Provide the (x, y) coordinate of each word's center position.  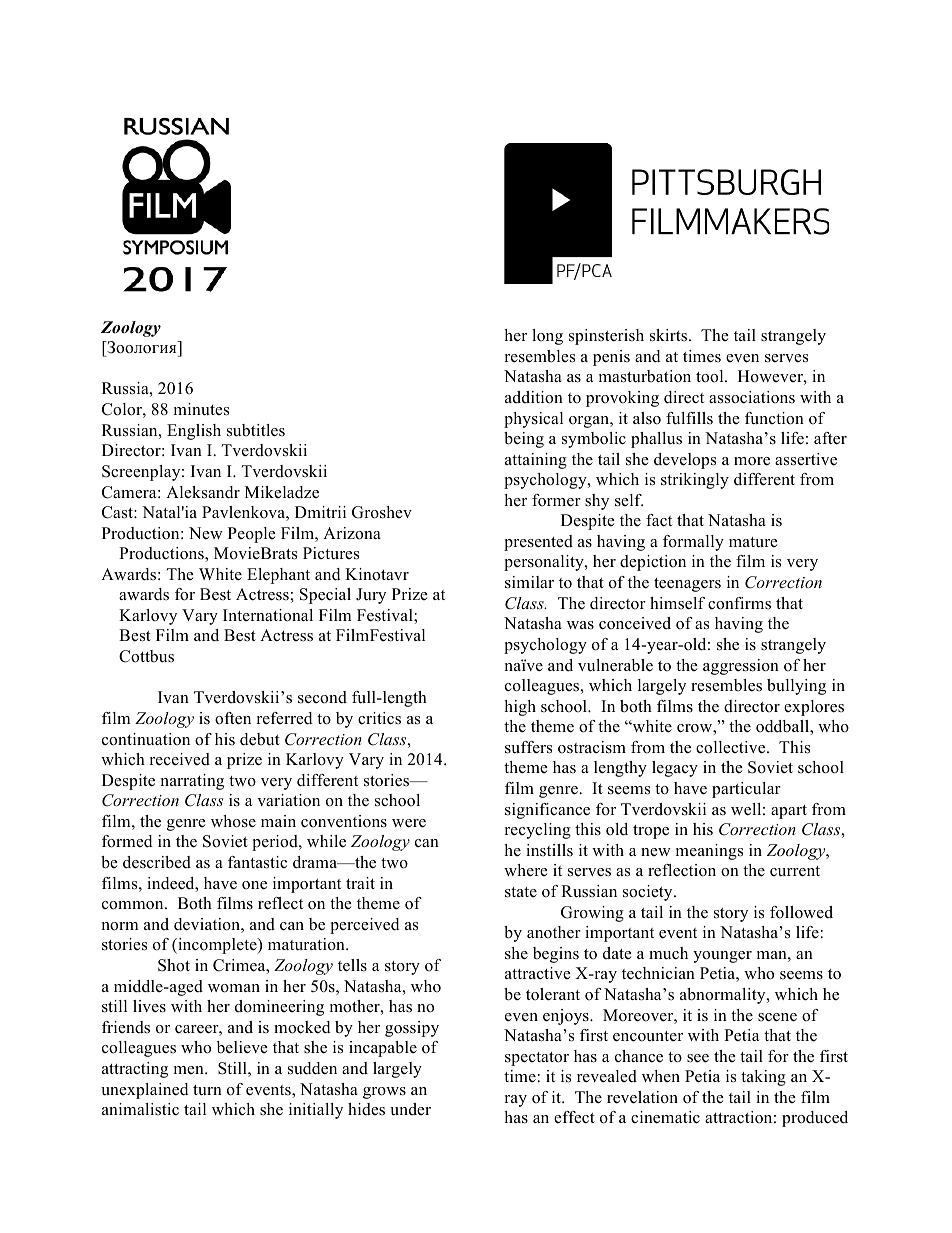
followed (801, 912)
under (410, 1109)
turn (207, 1090)
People (252, 535)
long (547, 337)
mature (753, 542)
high (520, 708)
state (521, 892)
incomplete (217, 946)
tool (711, 376)
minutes (201, 409)
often (233, 718)
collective (732, 747)
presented (538, 543)
